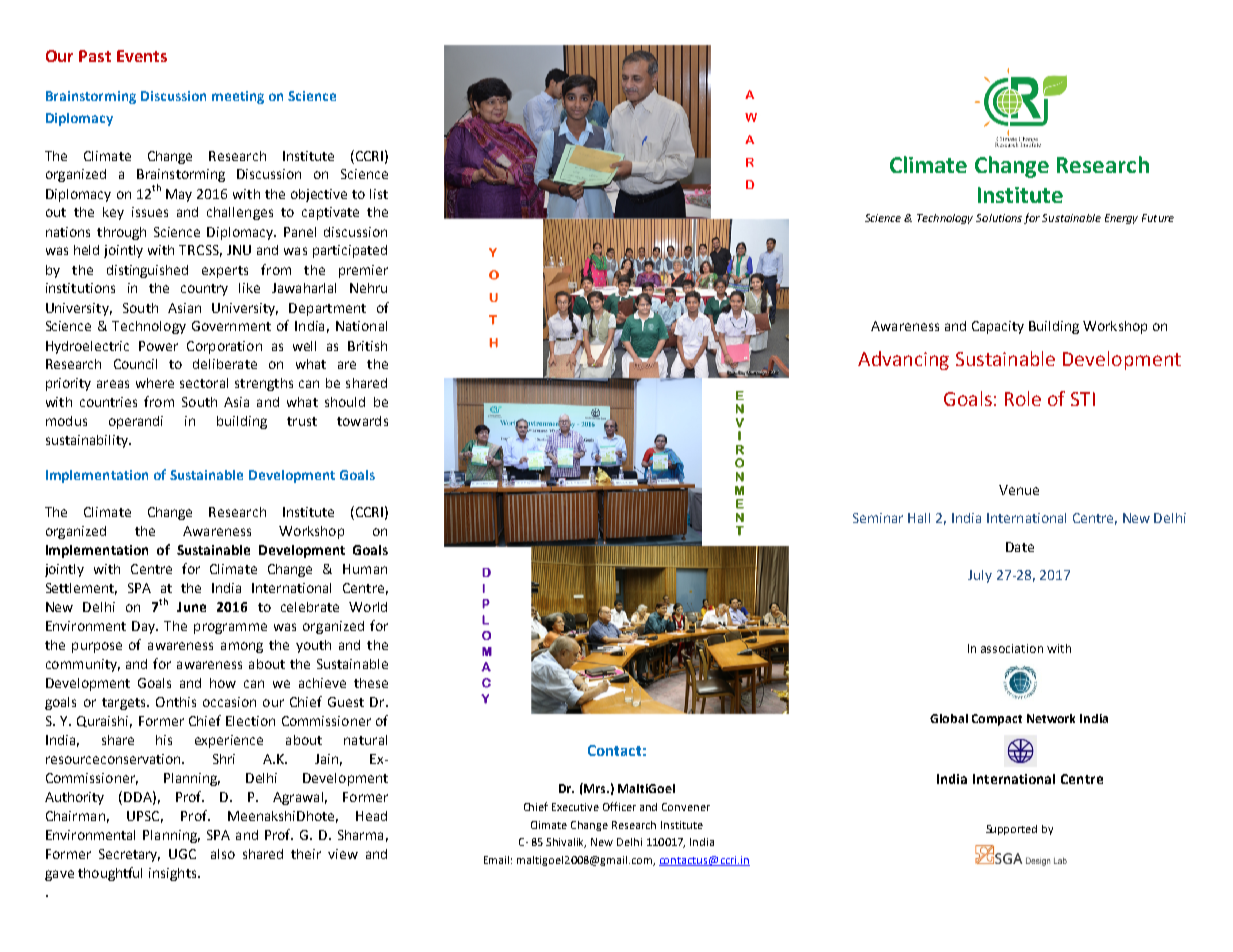 This screenshot has height=952, width=1233. I want to click on British, so click(367, 346).
